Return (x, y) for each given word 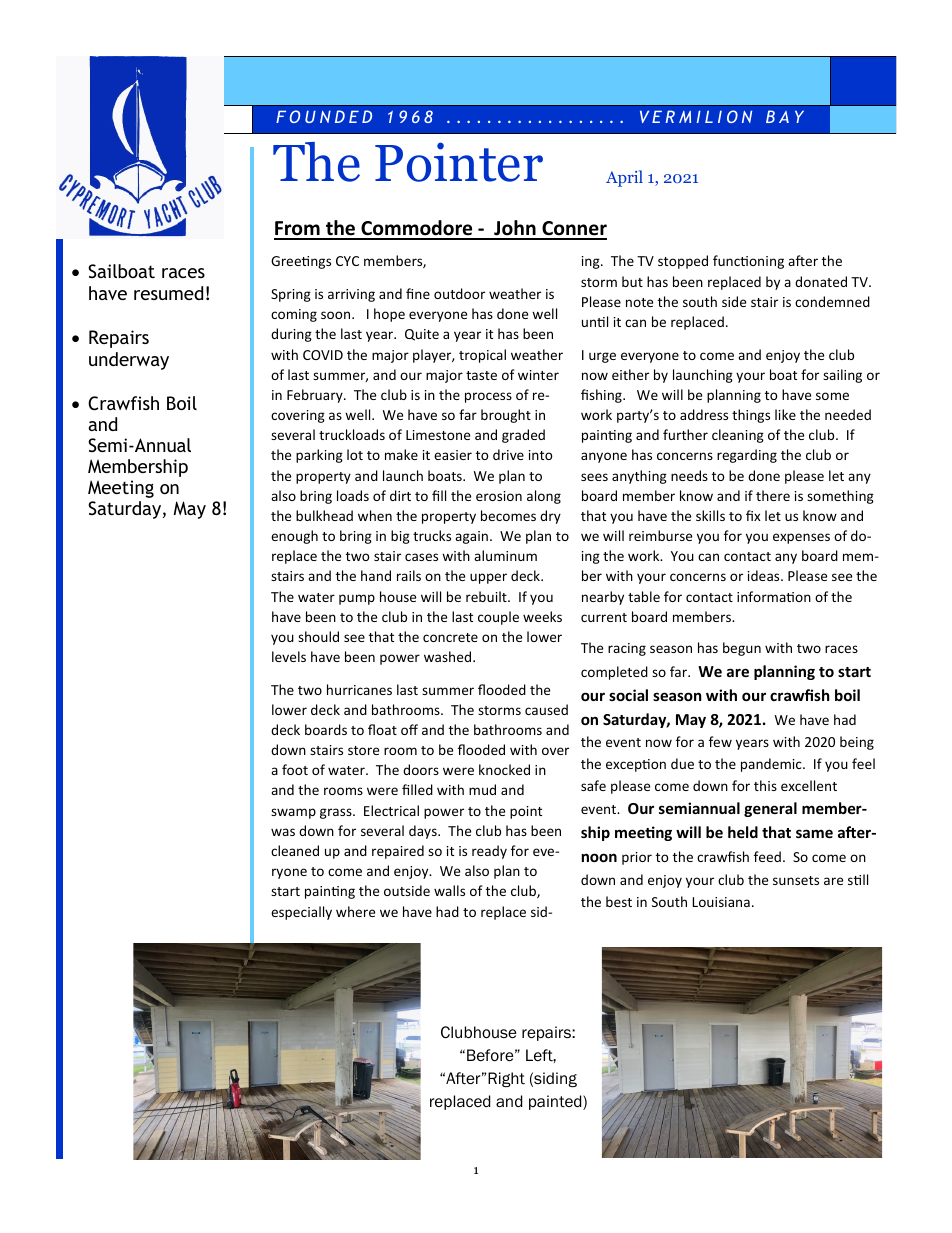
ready (489, 852)
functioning (748, 262)
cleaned (295, 850)
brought (506, 416)
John (515, 229)
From (298, 230)
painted (556, 1102)
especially (301, 913)
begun (742, 649)
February (316, 396)
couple (498, 618)
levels (289, 656)
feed (767, 856)
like (785, 414)
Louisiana (721, 902)
